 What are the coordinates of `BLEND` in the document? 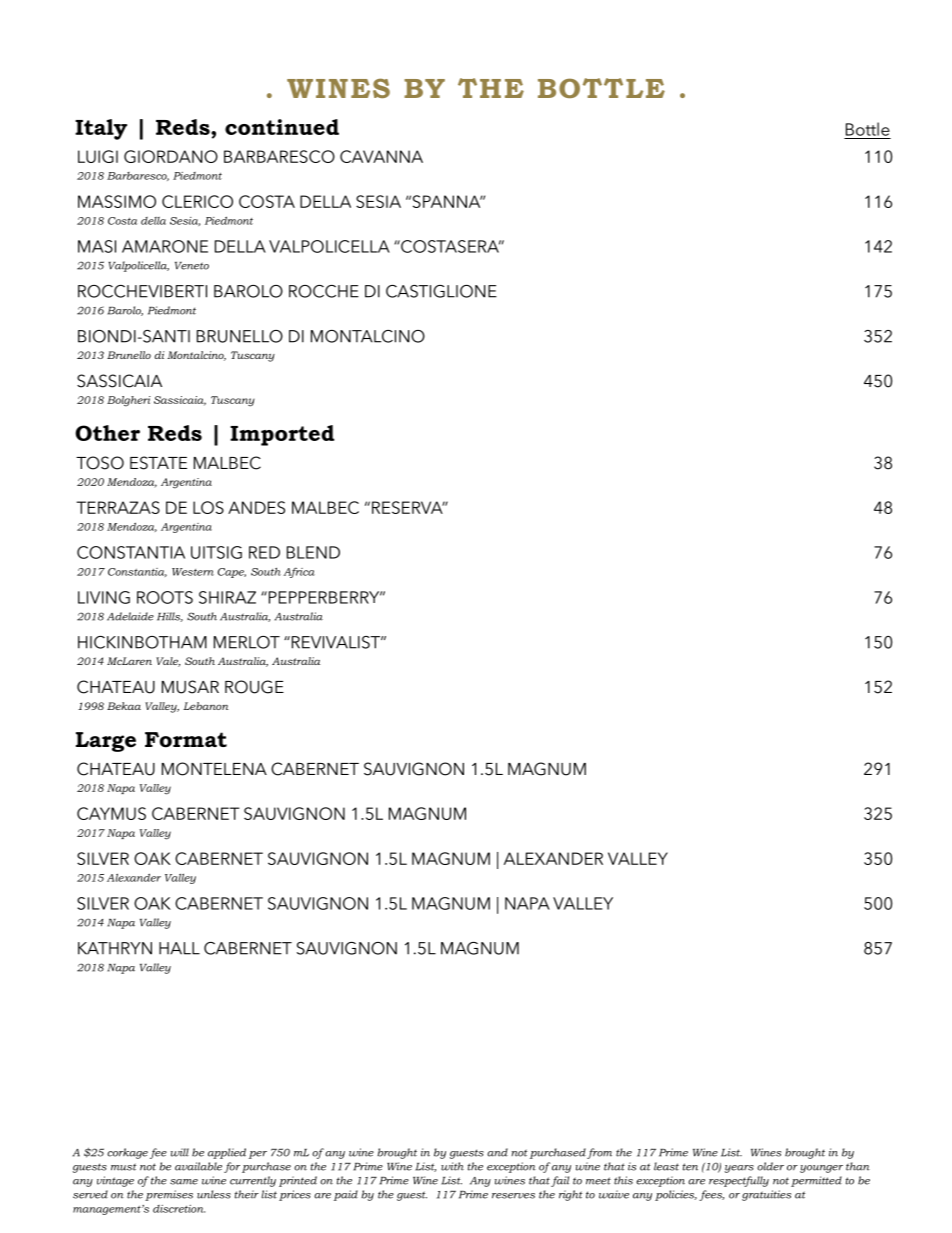 It's located at (313, 552).
